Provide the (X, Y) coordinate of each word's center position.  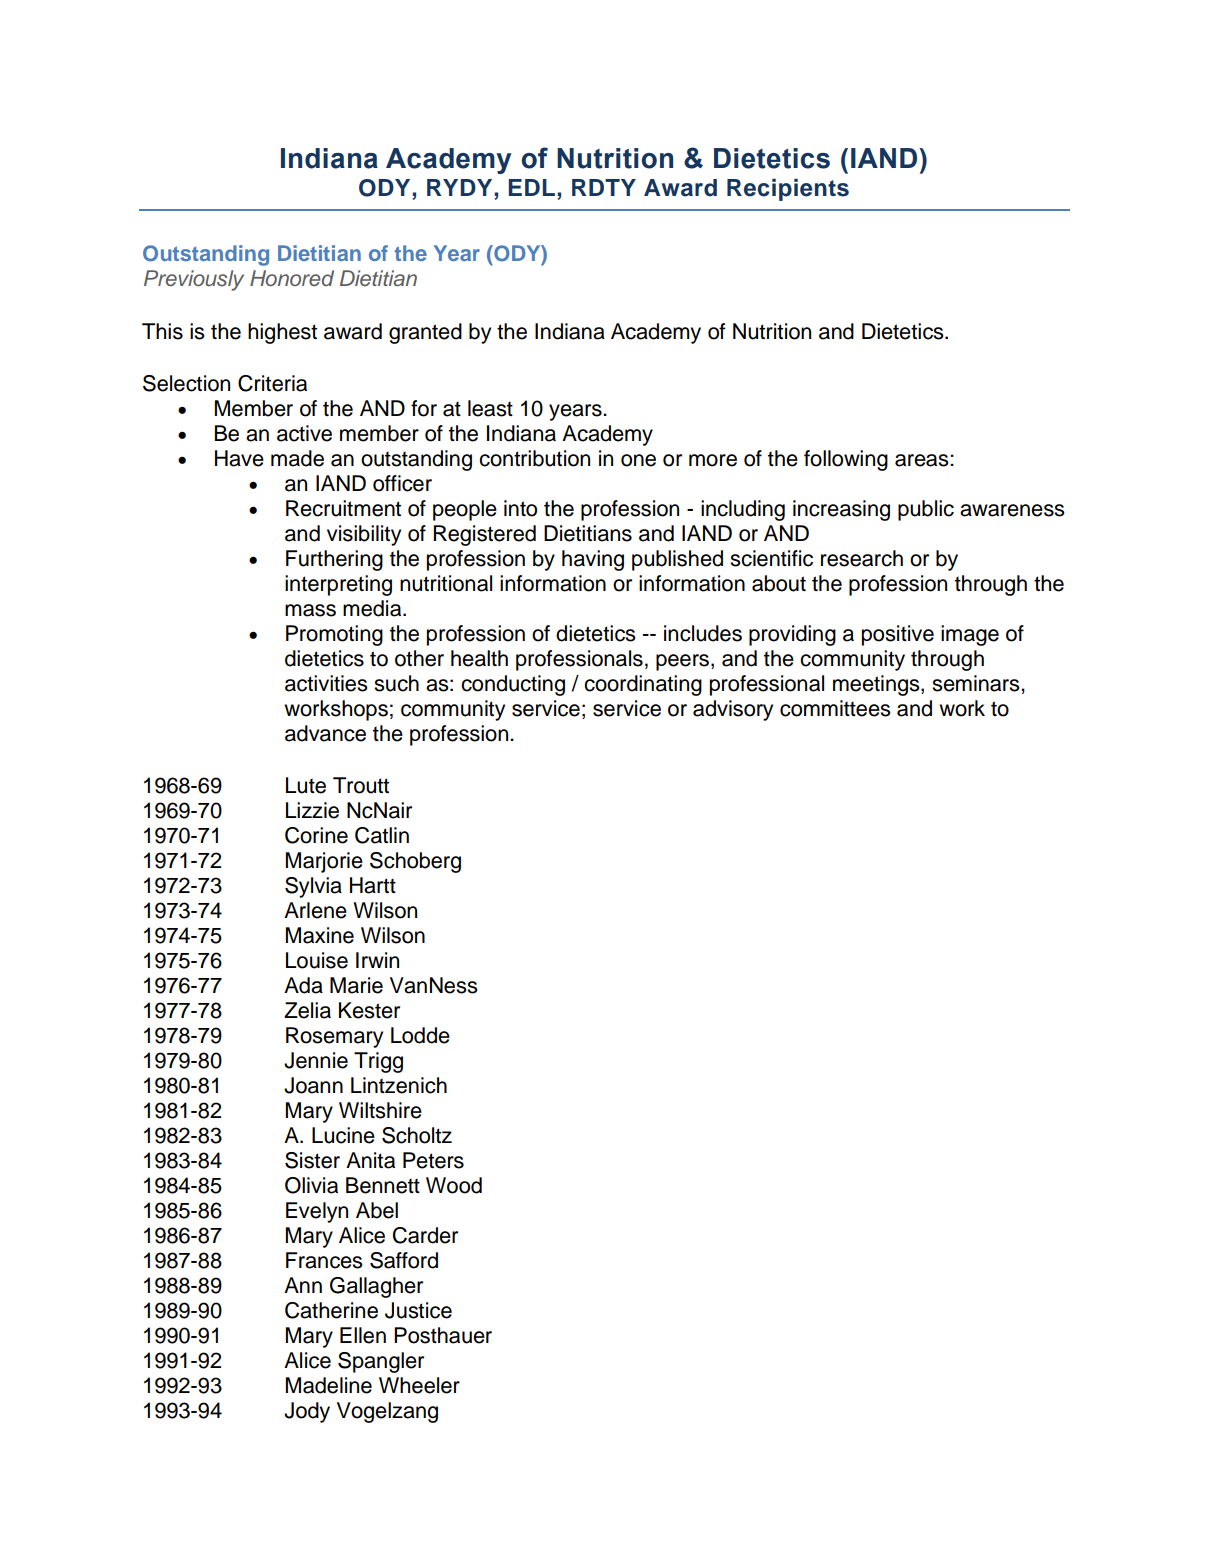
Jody (307, 1412)
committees (835, 708)
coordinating (643, 685)
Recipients (788, 190)
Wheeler (419, 1385)
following (846, 460)
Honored (292, 278)
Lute (306, 785)
